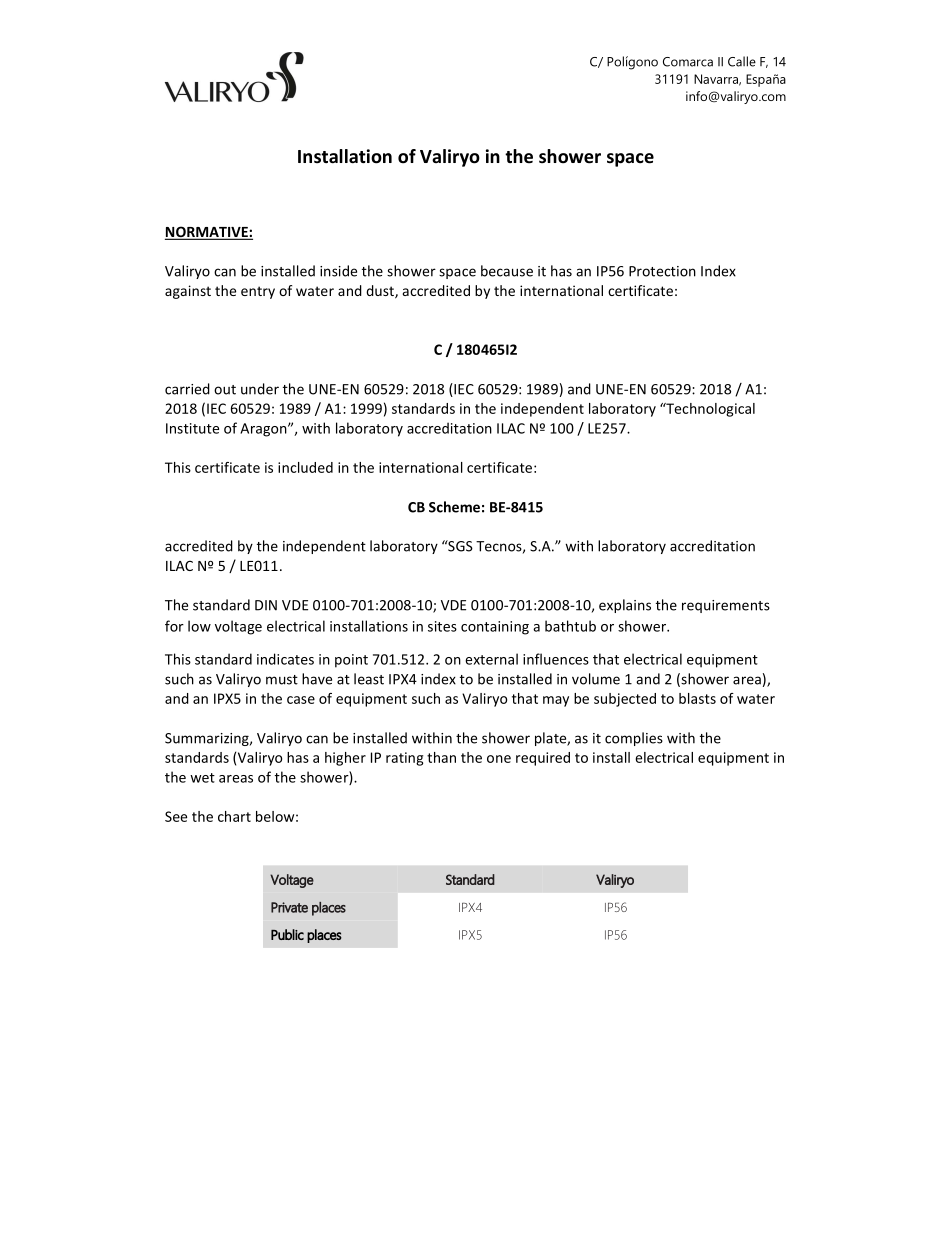 The height and width of the page is (1233, 952). I want to click on Calle, so click(742, 61).
